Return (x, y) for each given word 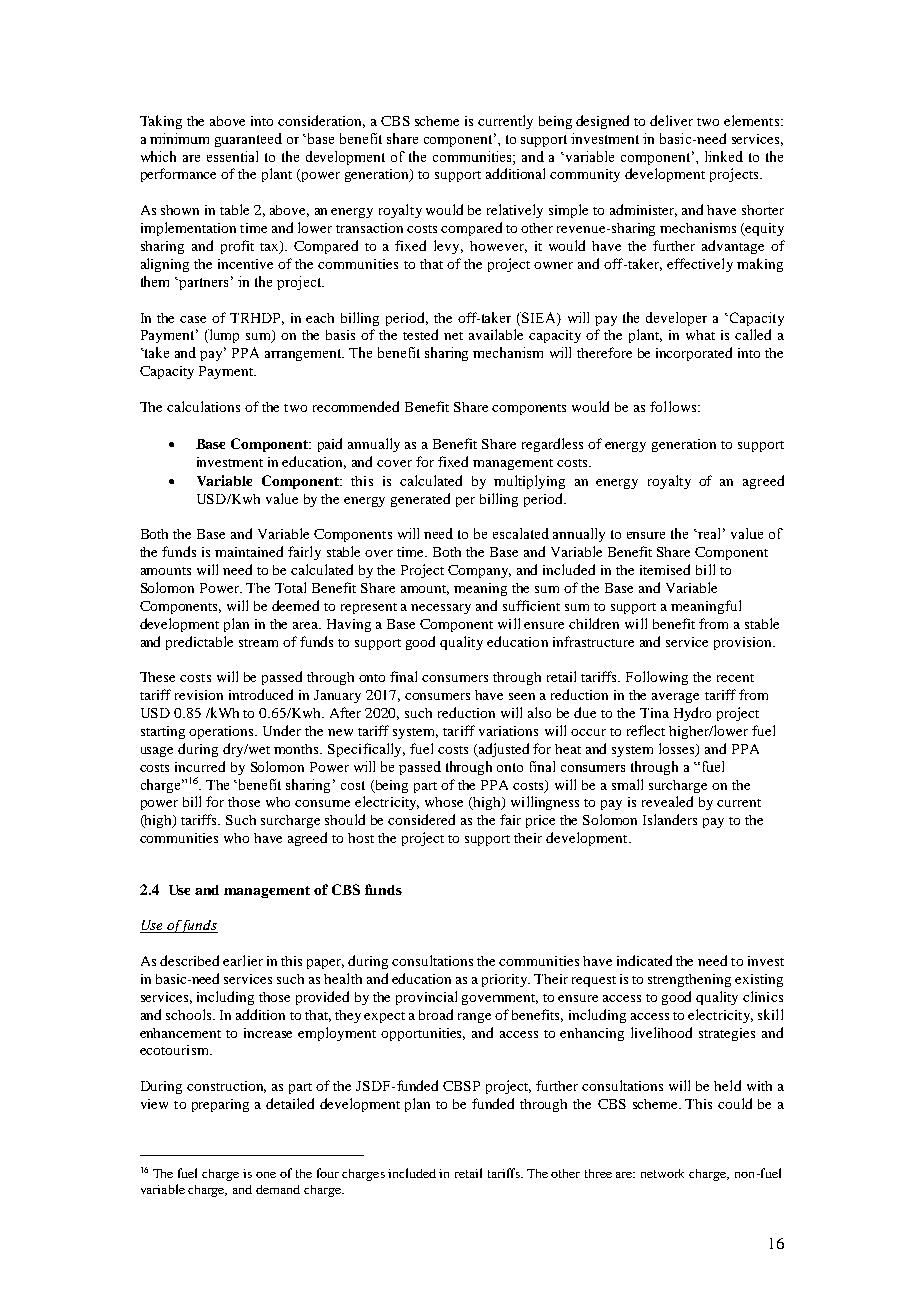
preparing (220, 1105)
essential (232, 156)
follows (674, 406)
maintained (249, 551)
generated (420, 500)
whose (444, 802)
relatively (515, 211)
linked (724, 156)
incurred (200, 766)
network (662, 1173)
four (328, 1173)
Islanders (670, 819)
